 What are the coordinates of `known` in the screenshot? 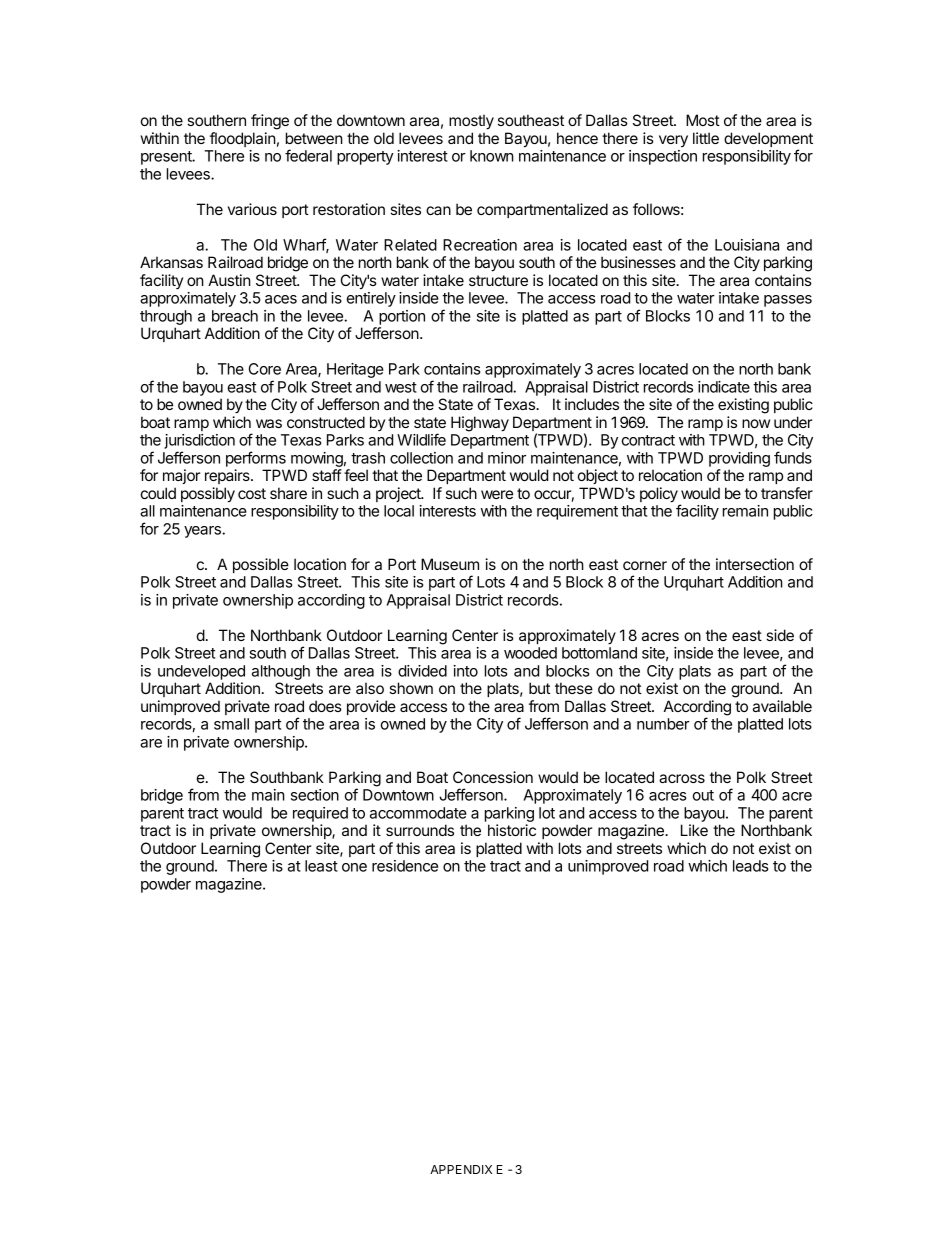 It's located at (492, 156).
